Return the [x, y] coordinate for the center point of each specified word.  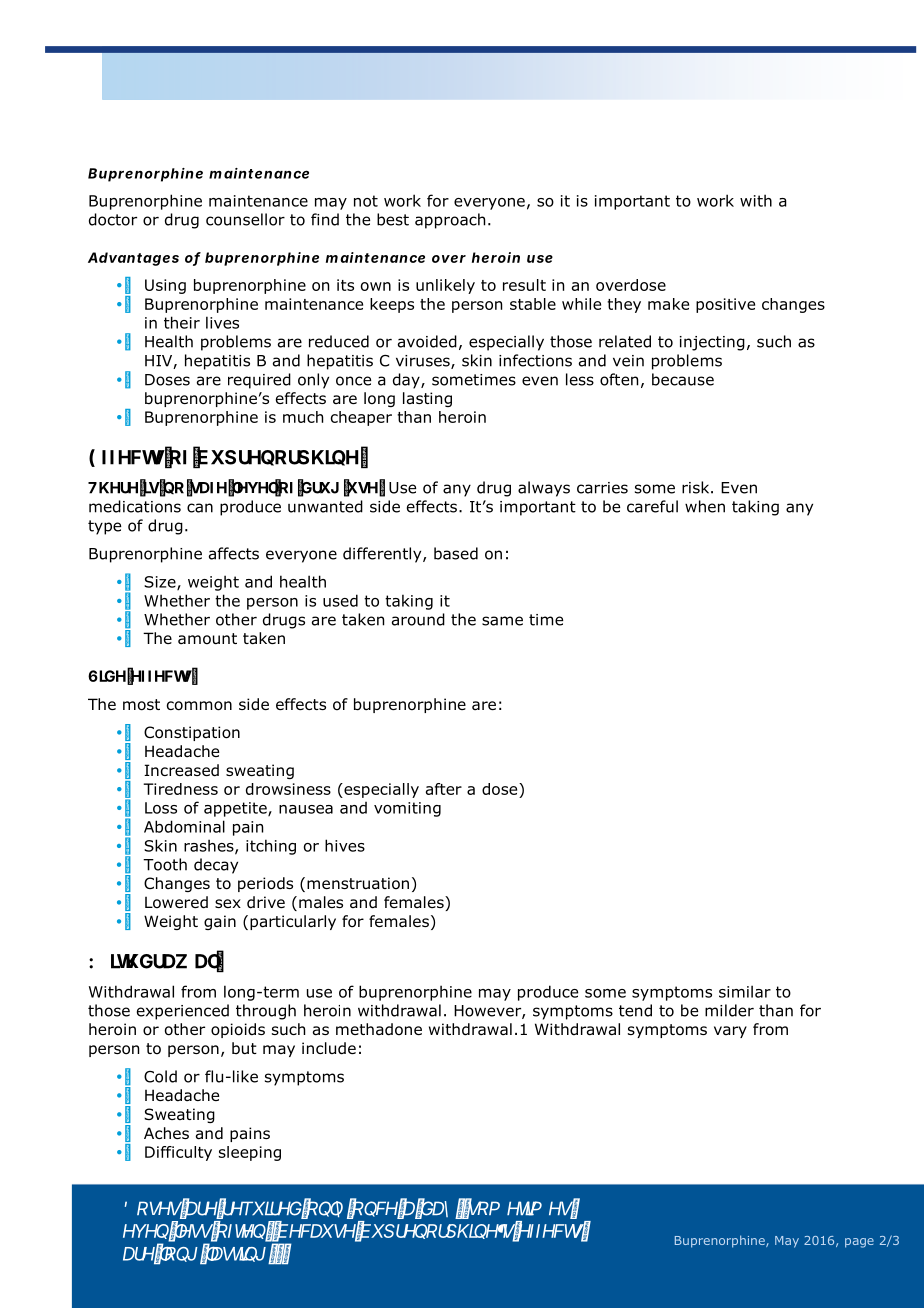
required [259, 381]
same [502, 621]
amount [207, 639]
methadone [379, 1029]
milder [729, 1010]
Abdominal [184, 826]
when [705, 506]
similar [745, 991]
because [683, 379]
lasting [427, 399]
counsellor [245, 219]
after [444, 789]
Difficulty [178, 1153]
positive [725, 305]
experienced [183, 1012]
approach [450, 221]
